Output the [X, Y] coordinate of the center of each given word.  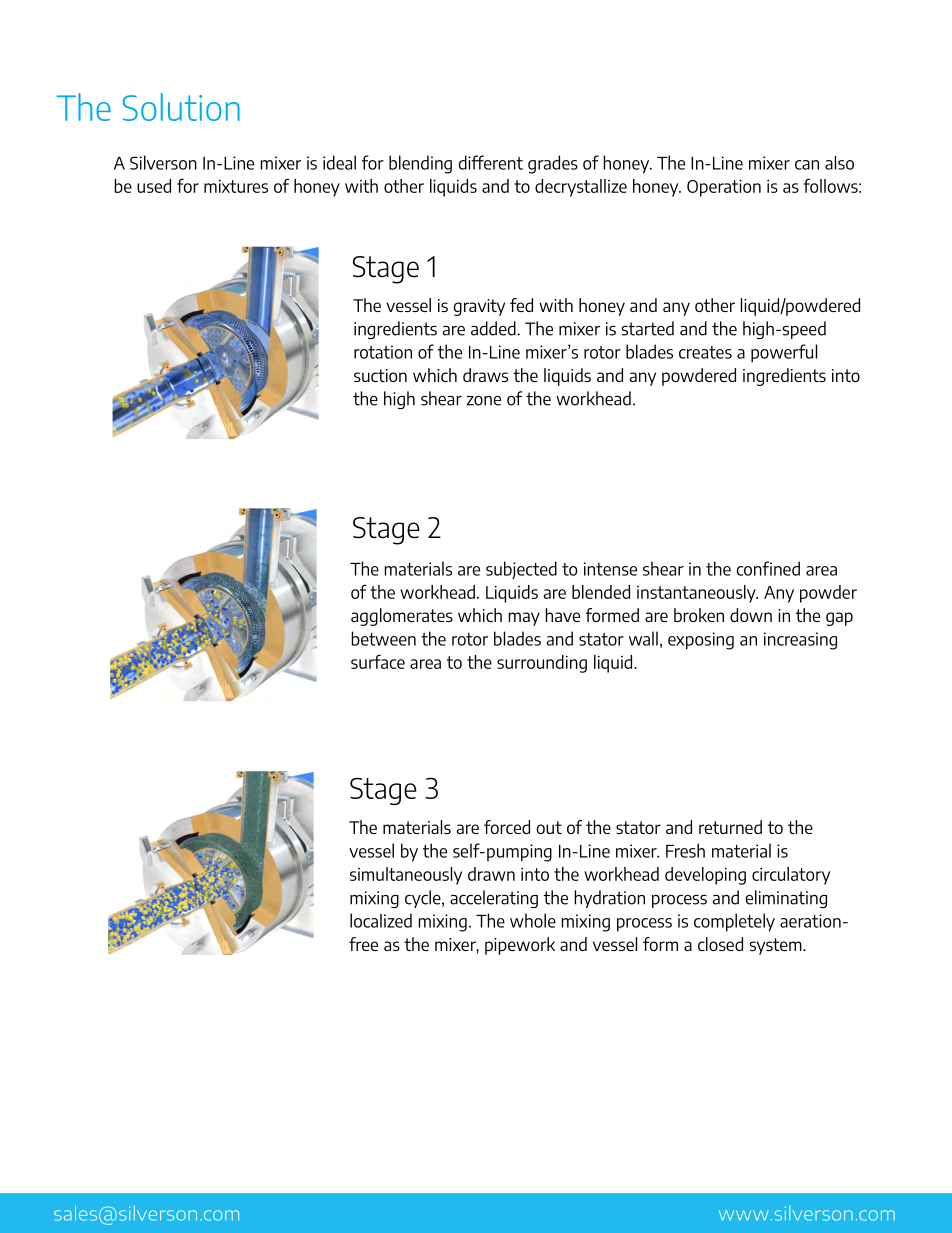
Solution [181, 107]
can [807, 165]
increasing [800, 641]
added [494, 328]
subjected [521, 570]
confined [768, 568]
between [383, 638]
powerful [784, 353]
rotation [383, 352]
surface [378, 661]
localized [381, 920]
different [491, 162]
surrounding [542, 664]
